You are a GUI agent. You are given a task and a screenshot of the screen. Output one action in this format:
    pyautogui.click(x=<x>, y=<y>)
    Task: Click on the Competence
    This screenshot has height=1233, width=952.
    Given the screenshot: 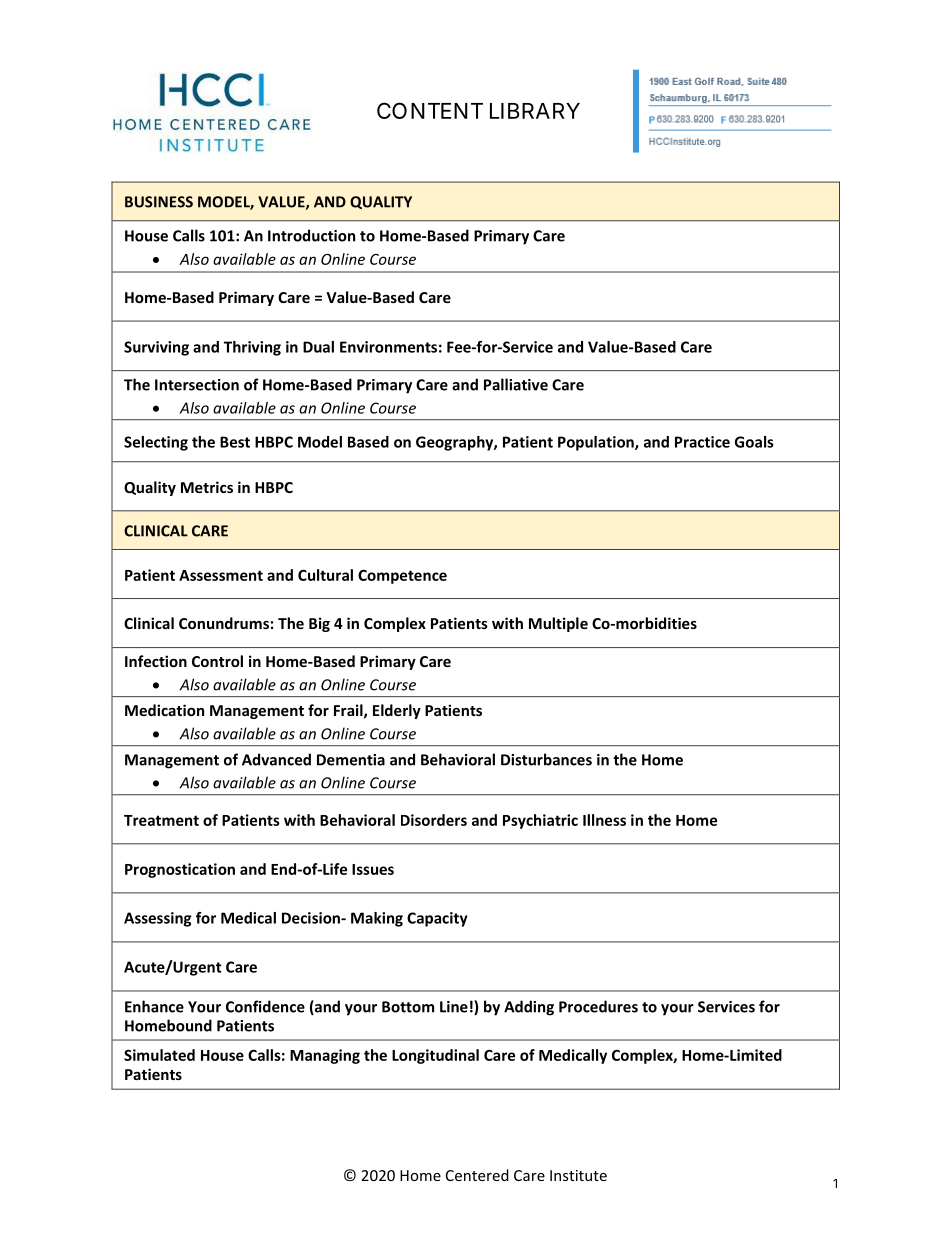 What is the action you would take?
    pyautogui.click(x=402, y=576)
